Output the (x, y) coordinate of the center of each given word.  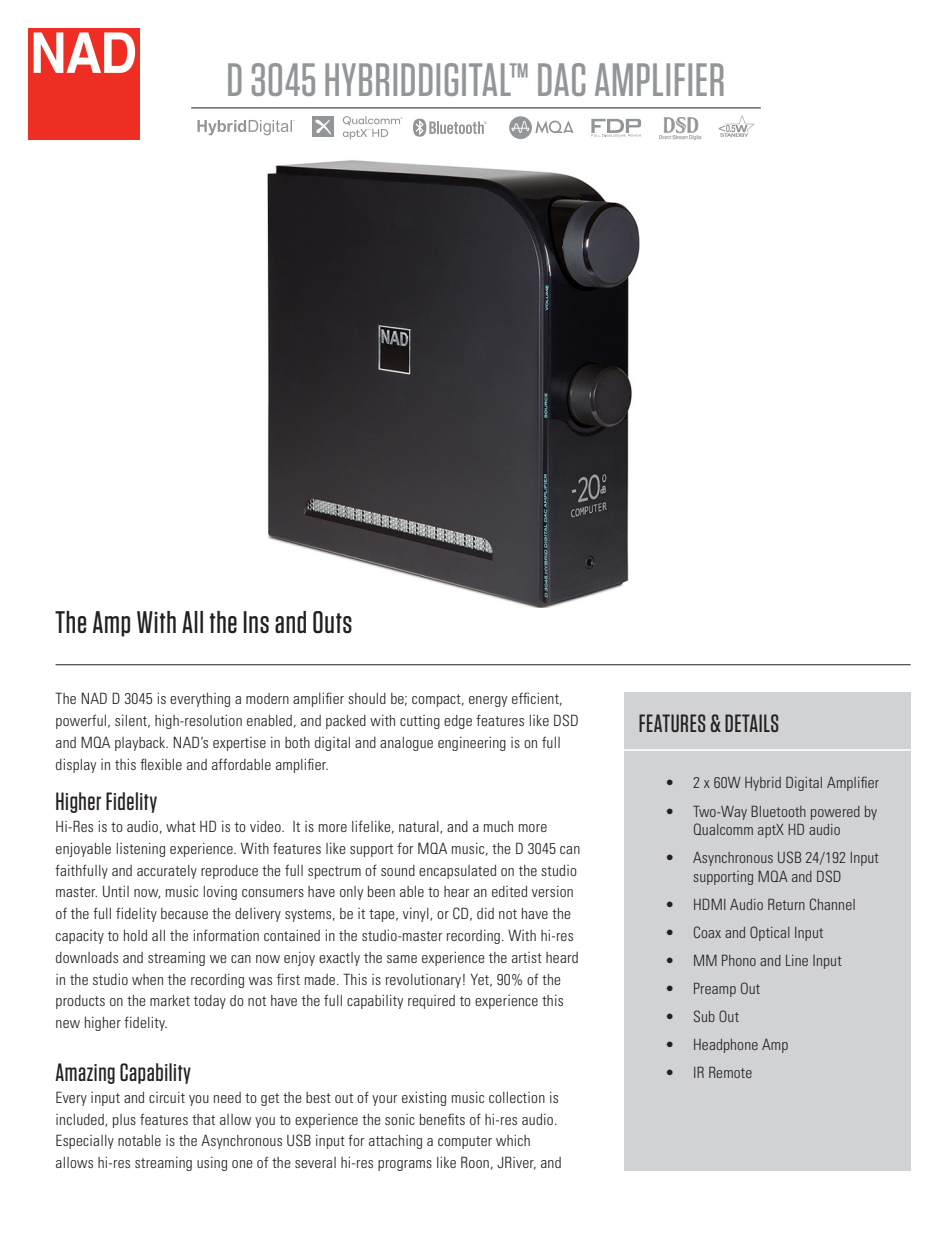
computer (465, 1142)
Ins (256, 622)
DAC (561, 79)
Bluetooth (778, 811)
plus (124, 1121)
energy (488, 701)
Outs (332, 622)
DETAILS (751, 723)
